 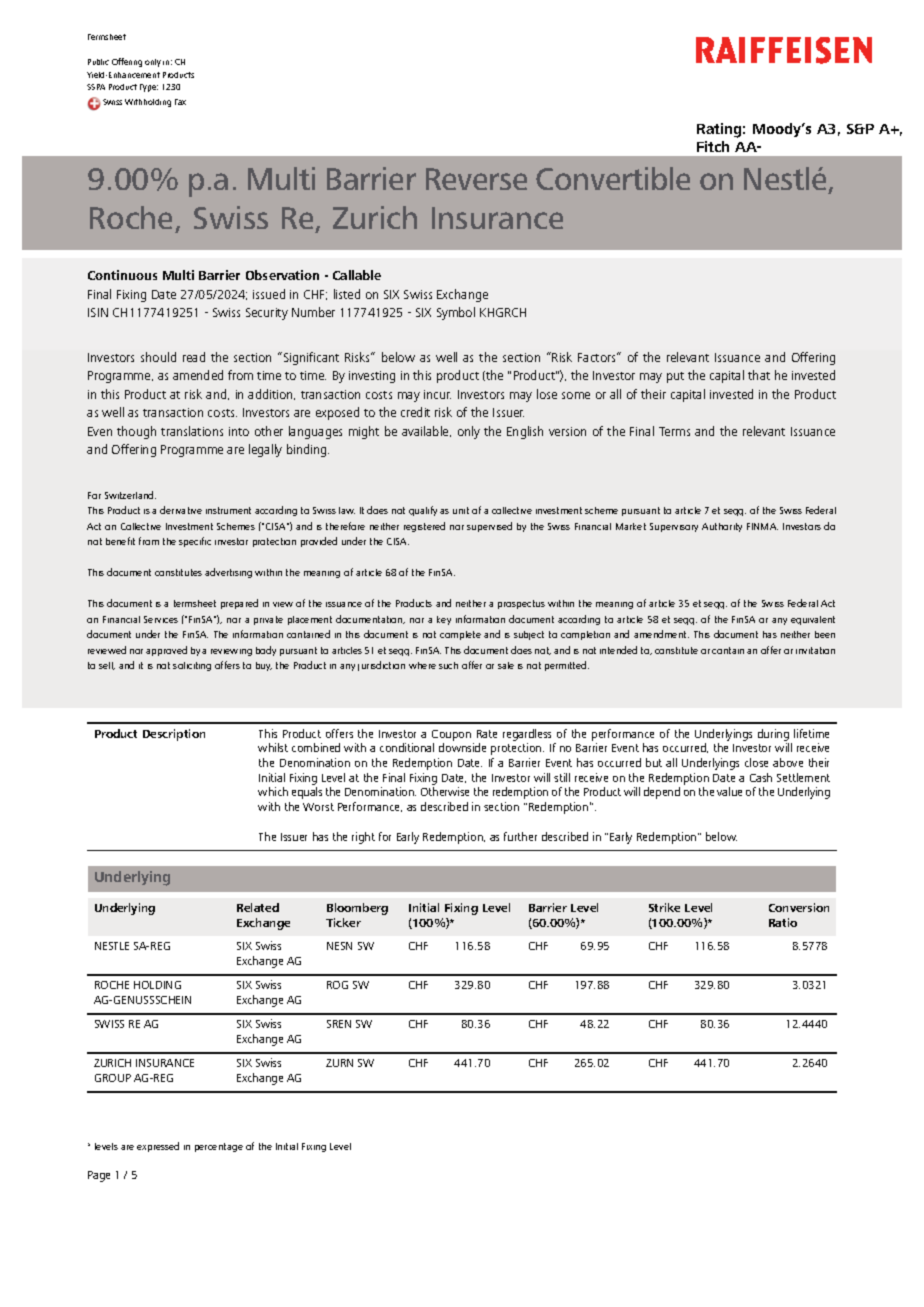 What do you see at coordinates (426, 431) in the image?
I see `available` at bounding box center [426, 431].
